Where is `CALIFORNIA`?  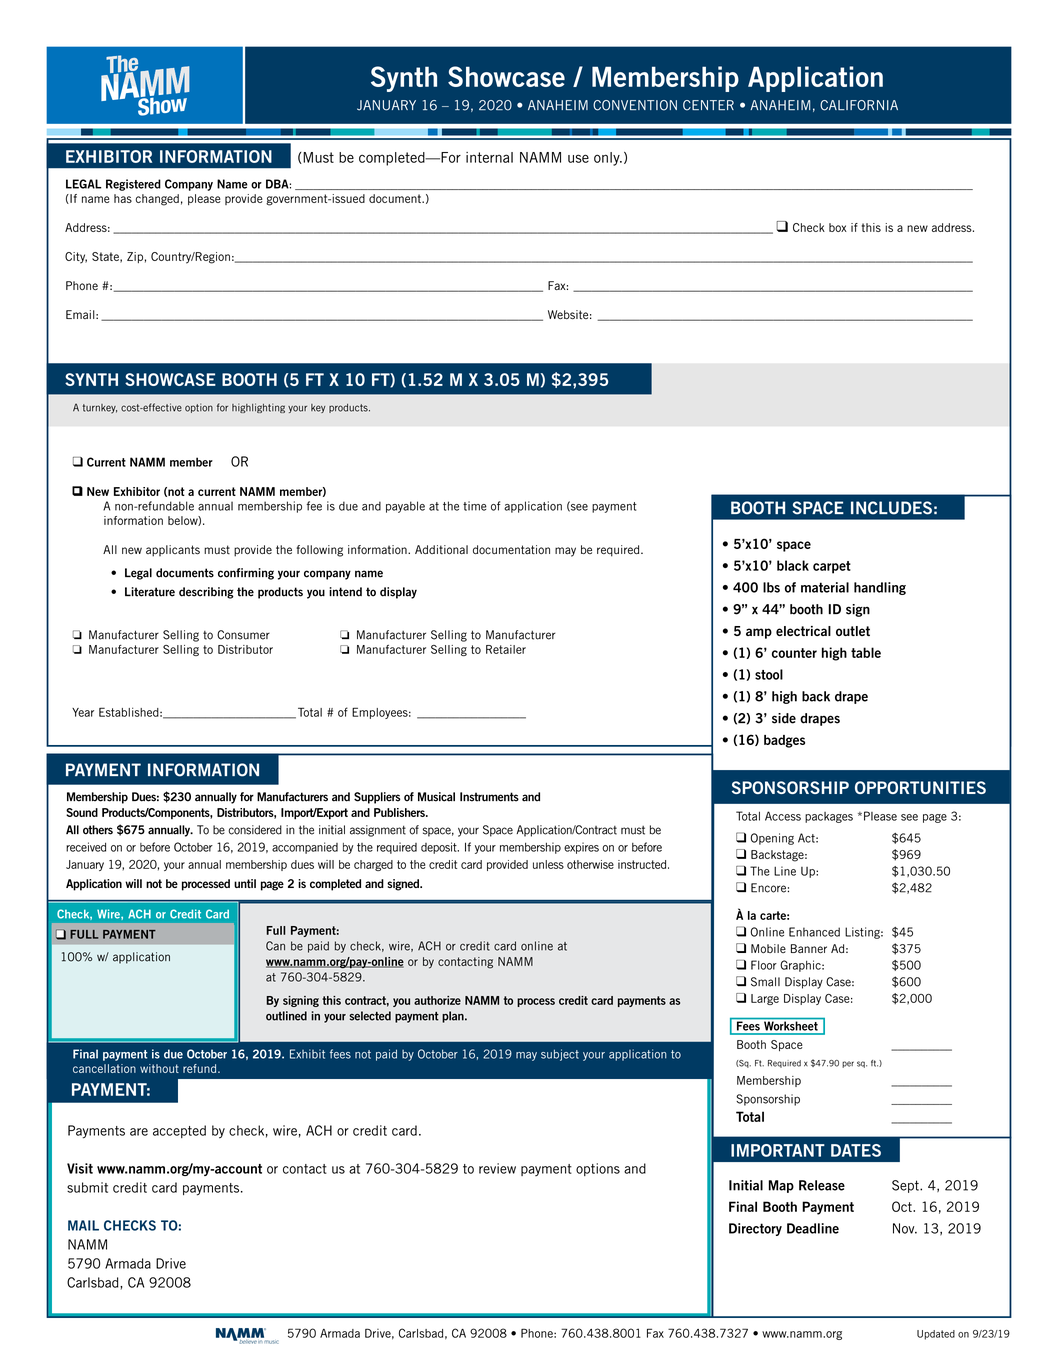
CALIFORNIA is located at coordinates (859, 105).
